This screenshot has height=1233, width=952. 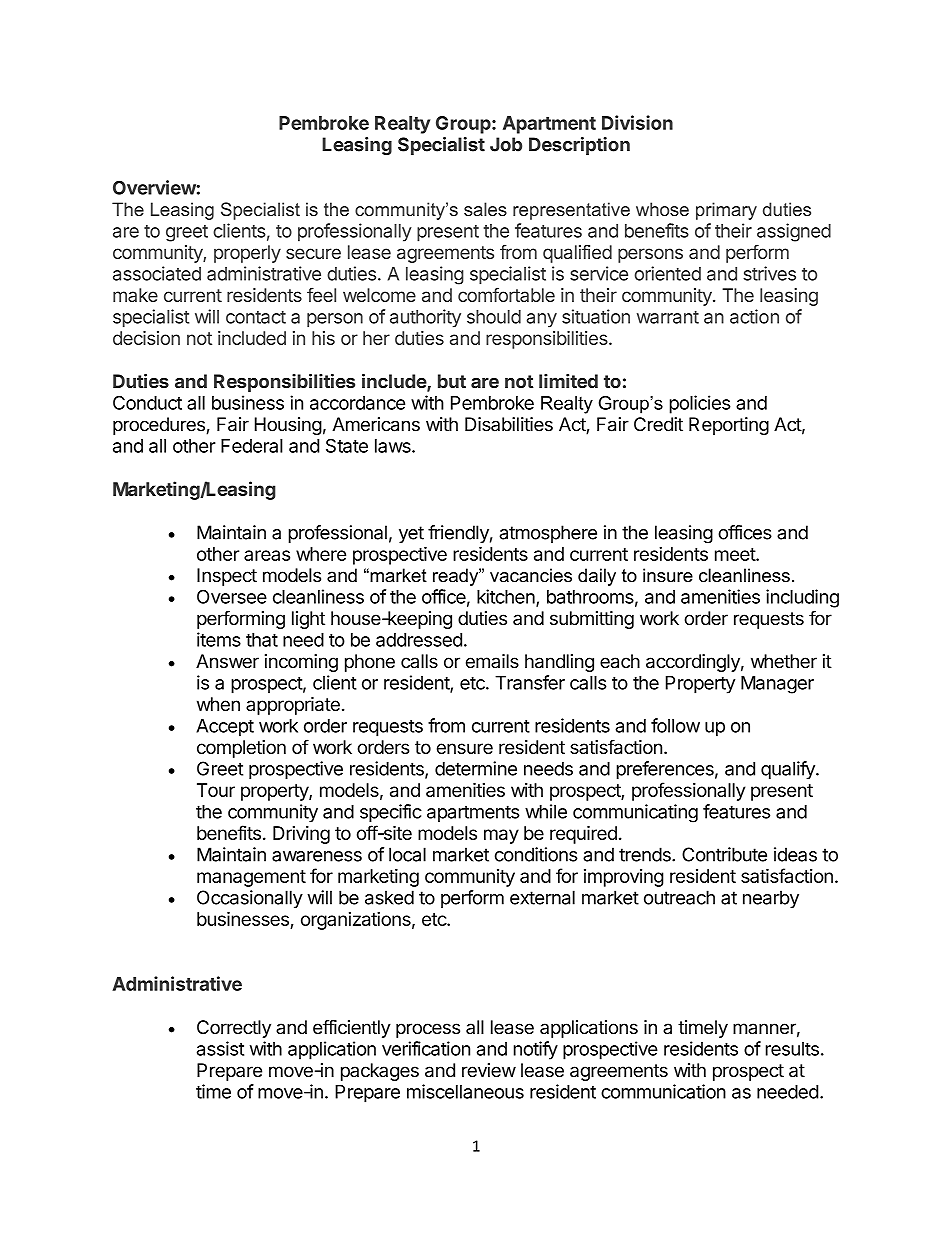 I want to click on Job, so click(x=506, y=144).
